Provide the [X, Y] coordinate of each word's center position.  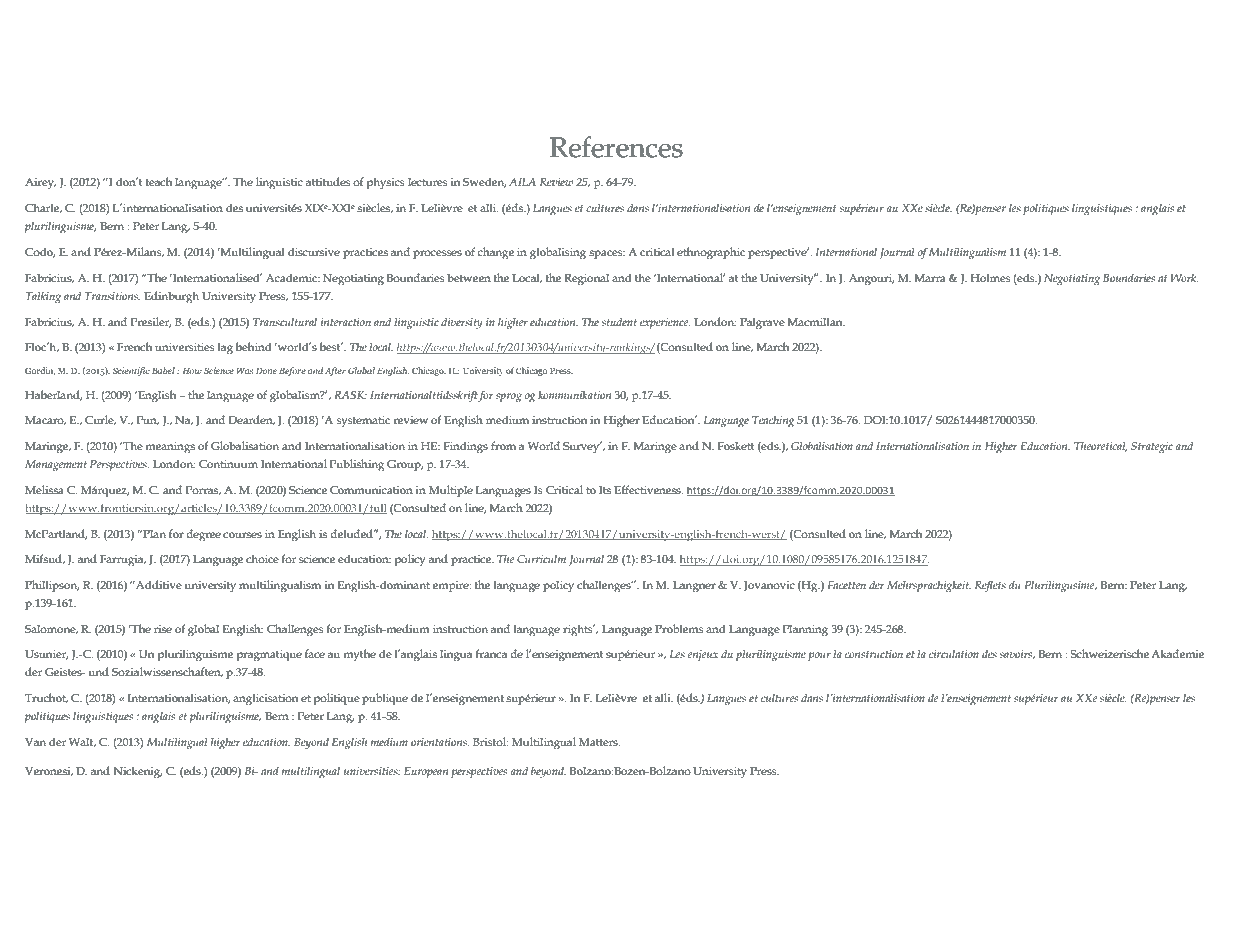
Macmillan [816, 321]
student [619, 322]
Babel [163, 370]
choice [262, 558]
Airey [40, 183]
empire [452, 586]
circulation [954, 654]
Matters [599, 742]
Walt [82, 742]
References [616, 147]
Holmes [991, 277]
